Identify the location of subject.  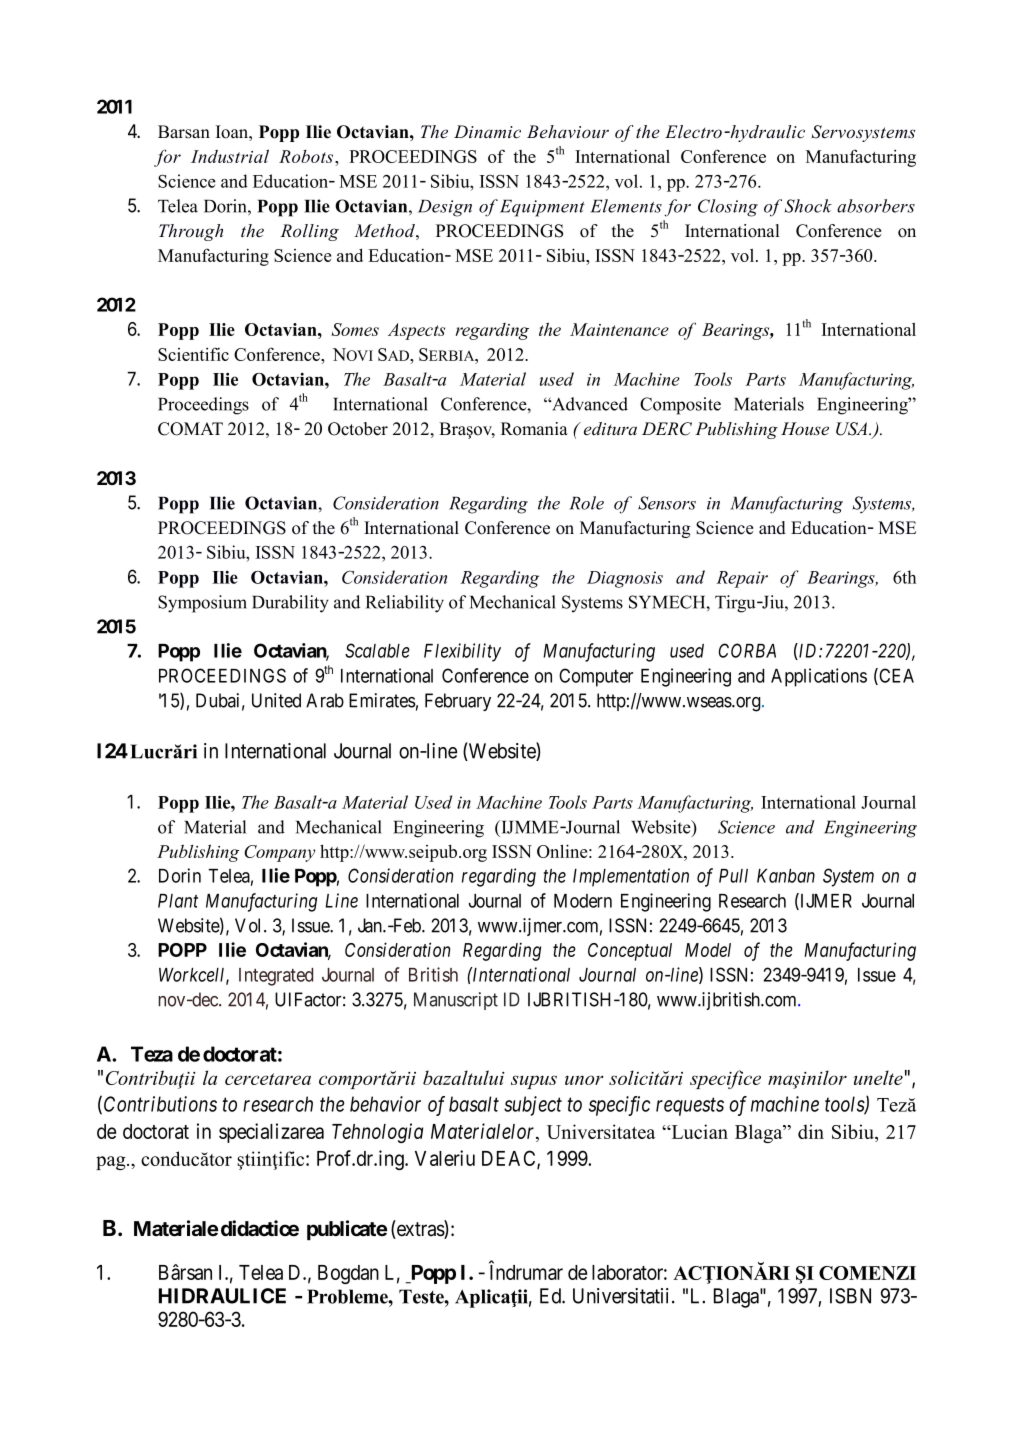
(533, 1106).
